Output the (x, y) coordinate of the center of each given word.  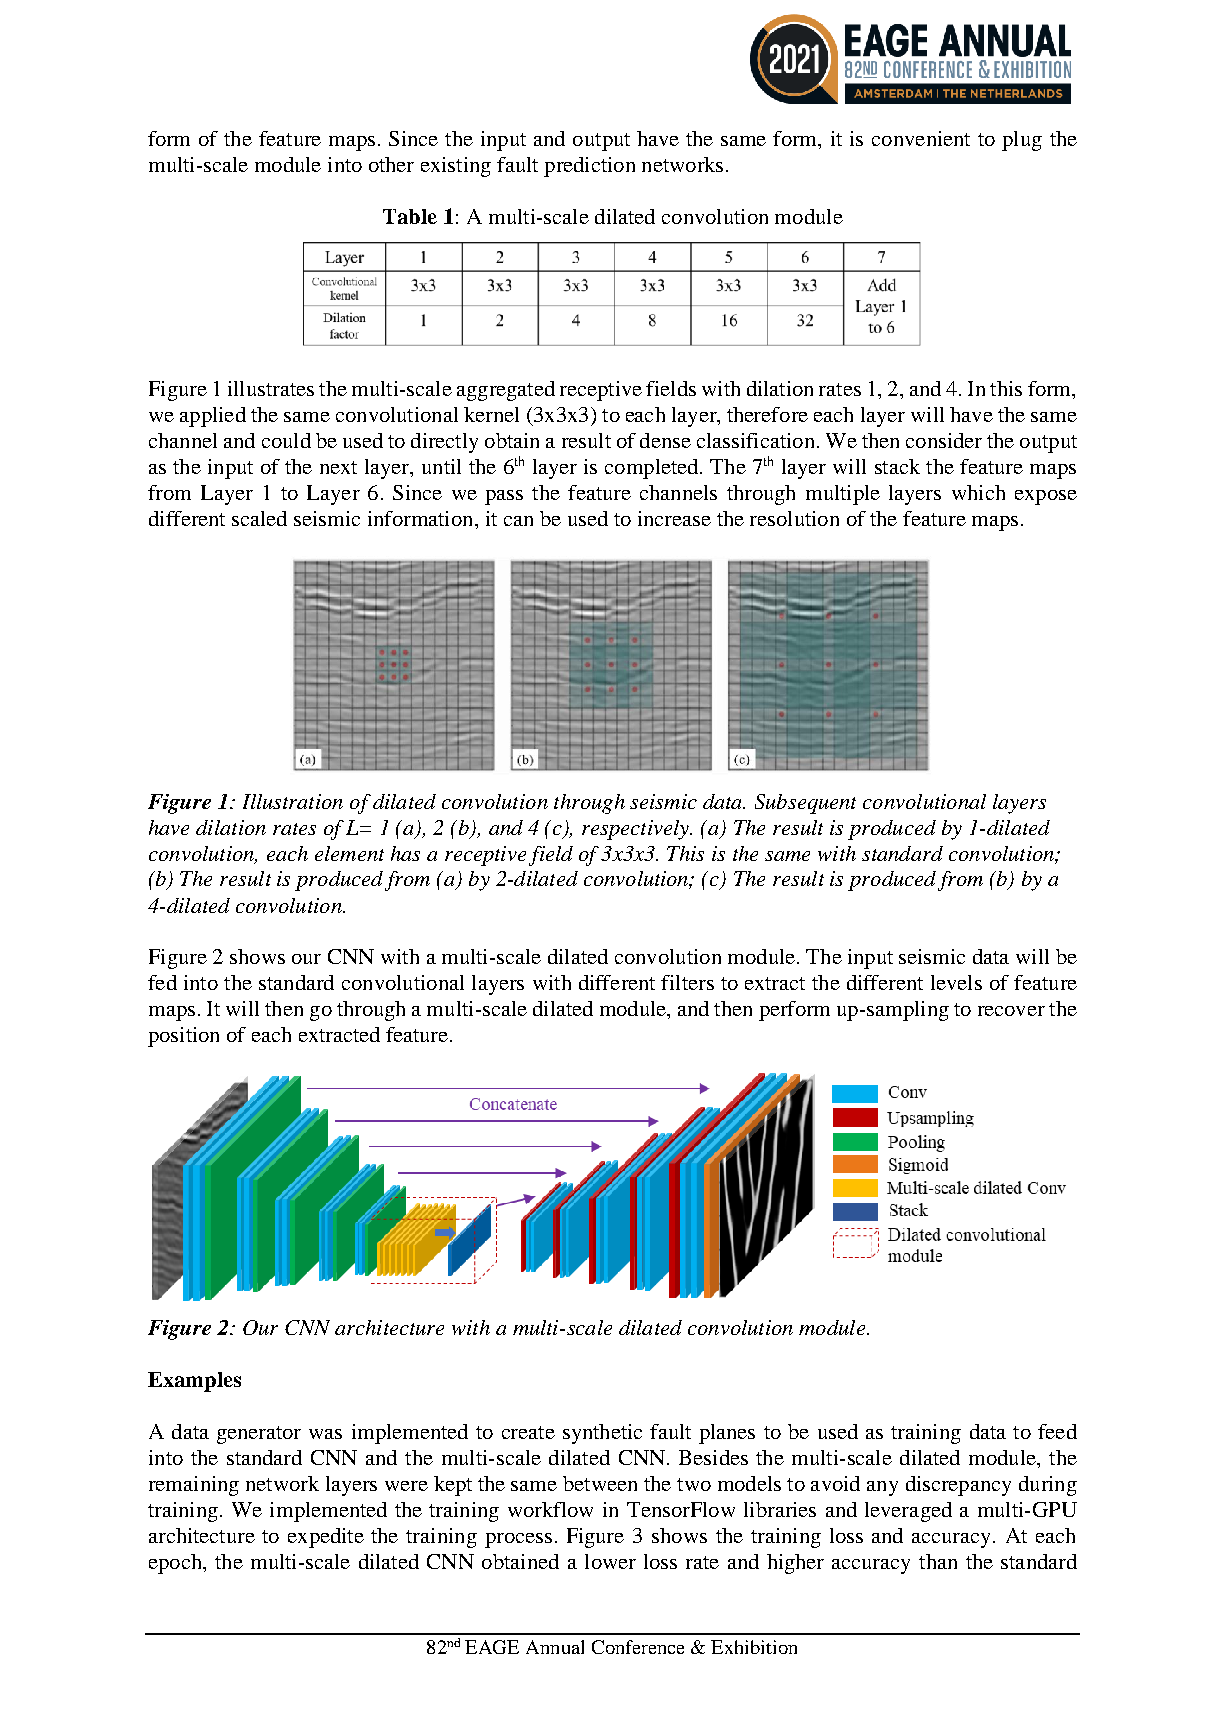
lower (610, 1561)
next (338, 467)
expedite (326, 1538)
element (349, 853)
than (938, 1561)
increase (674, 518)
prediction (589, 167)
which (978, 492)
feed (1057, 1431)
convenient (921, 138)
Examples (194, 1382)
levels (956, 982)
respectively (636, 830)
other (391, 164)
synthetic (602, 1434)
